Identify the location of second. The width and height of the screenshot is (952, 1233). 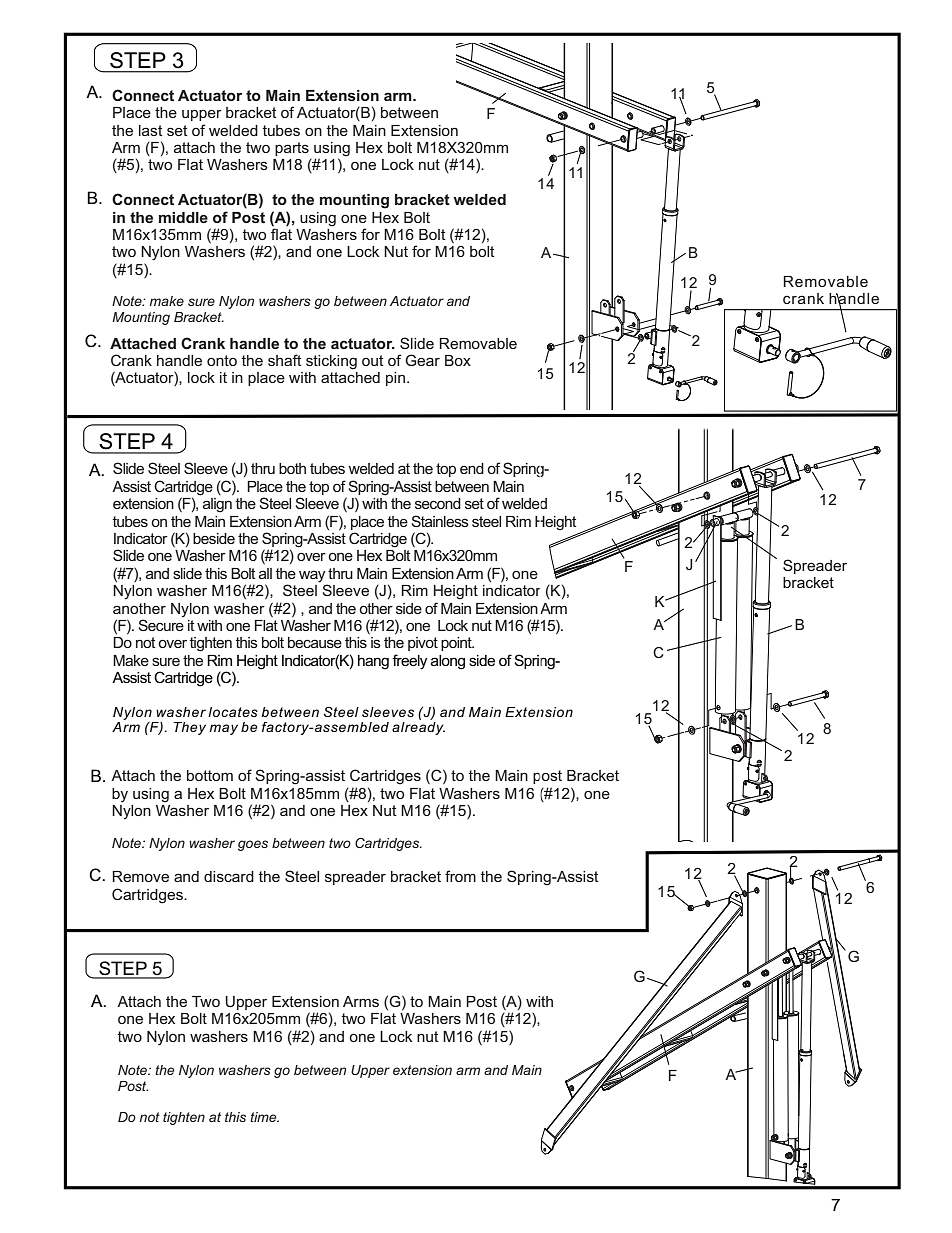
(438, 503).
